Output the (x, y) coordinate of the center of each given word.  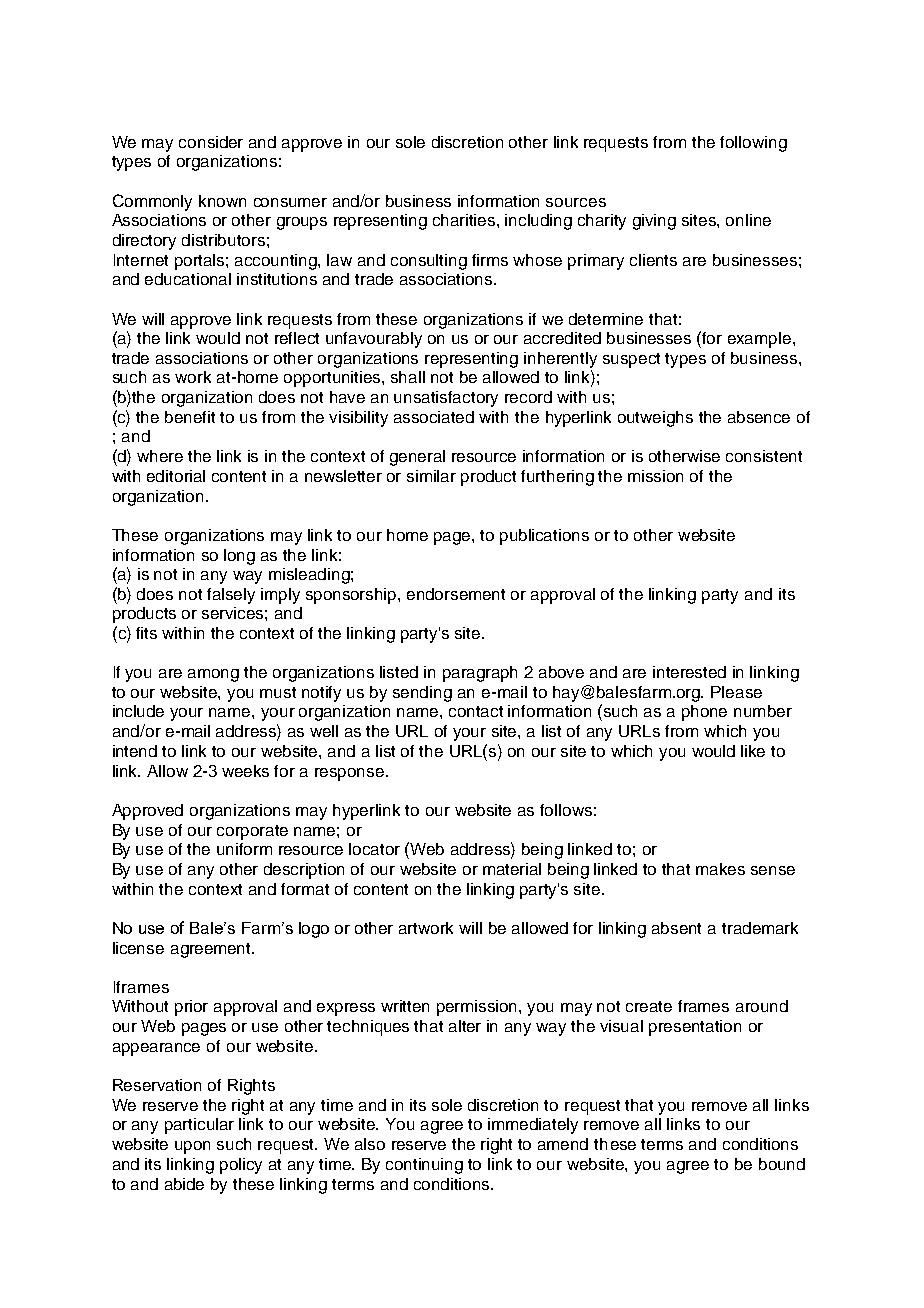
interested (689, 672)
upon (192, 1147)
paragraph (480, 674)
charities (465, 220)
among (213, 675)
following (753, 144)
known (222, 201)
